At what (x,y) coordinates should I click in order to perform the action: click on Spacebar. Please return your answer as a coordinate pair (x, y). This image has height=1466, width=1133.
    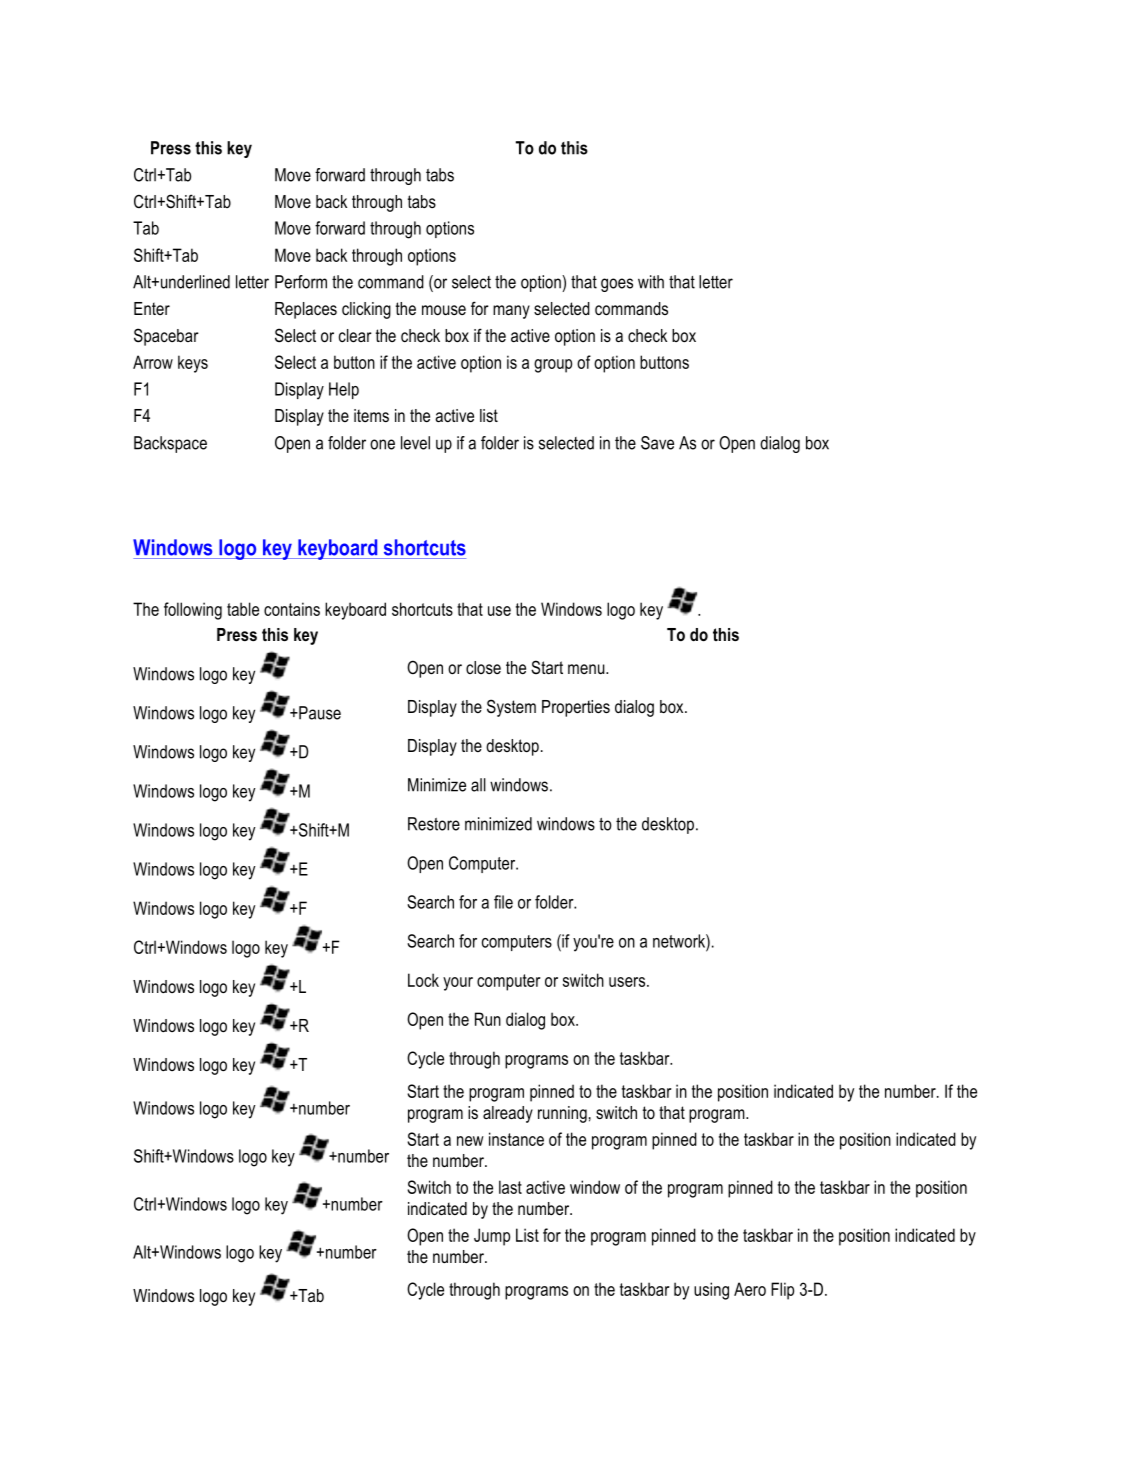
    Looking at the image, I should click on (166, 337).
